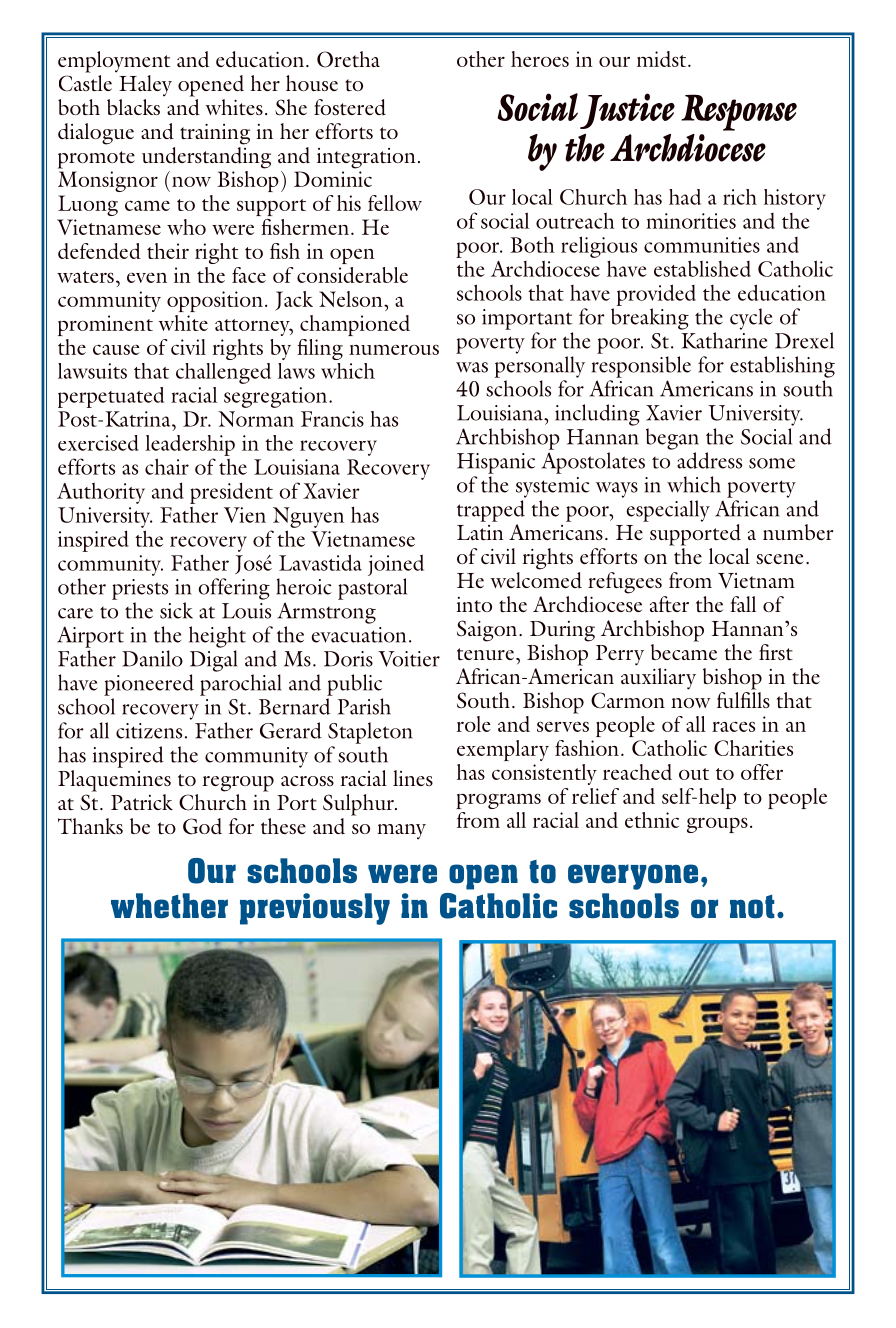 This document has width=896, height=1328. I want to click on Haley, so click(145, 86).
